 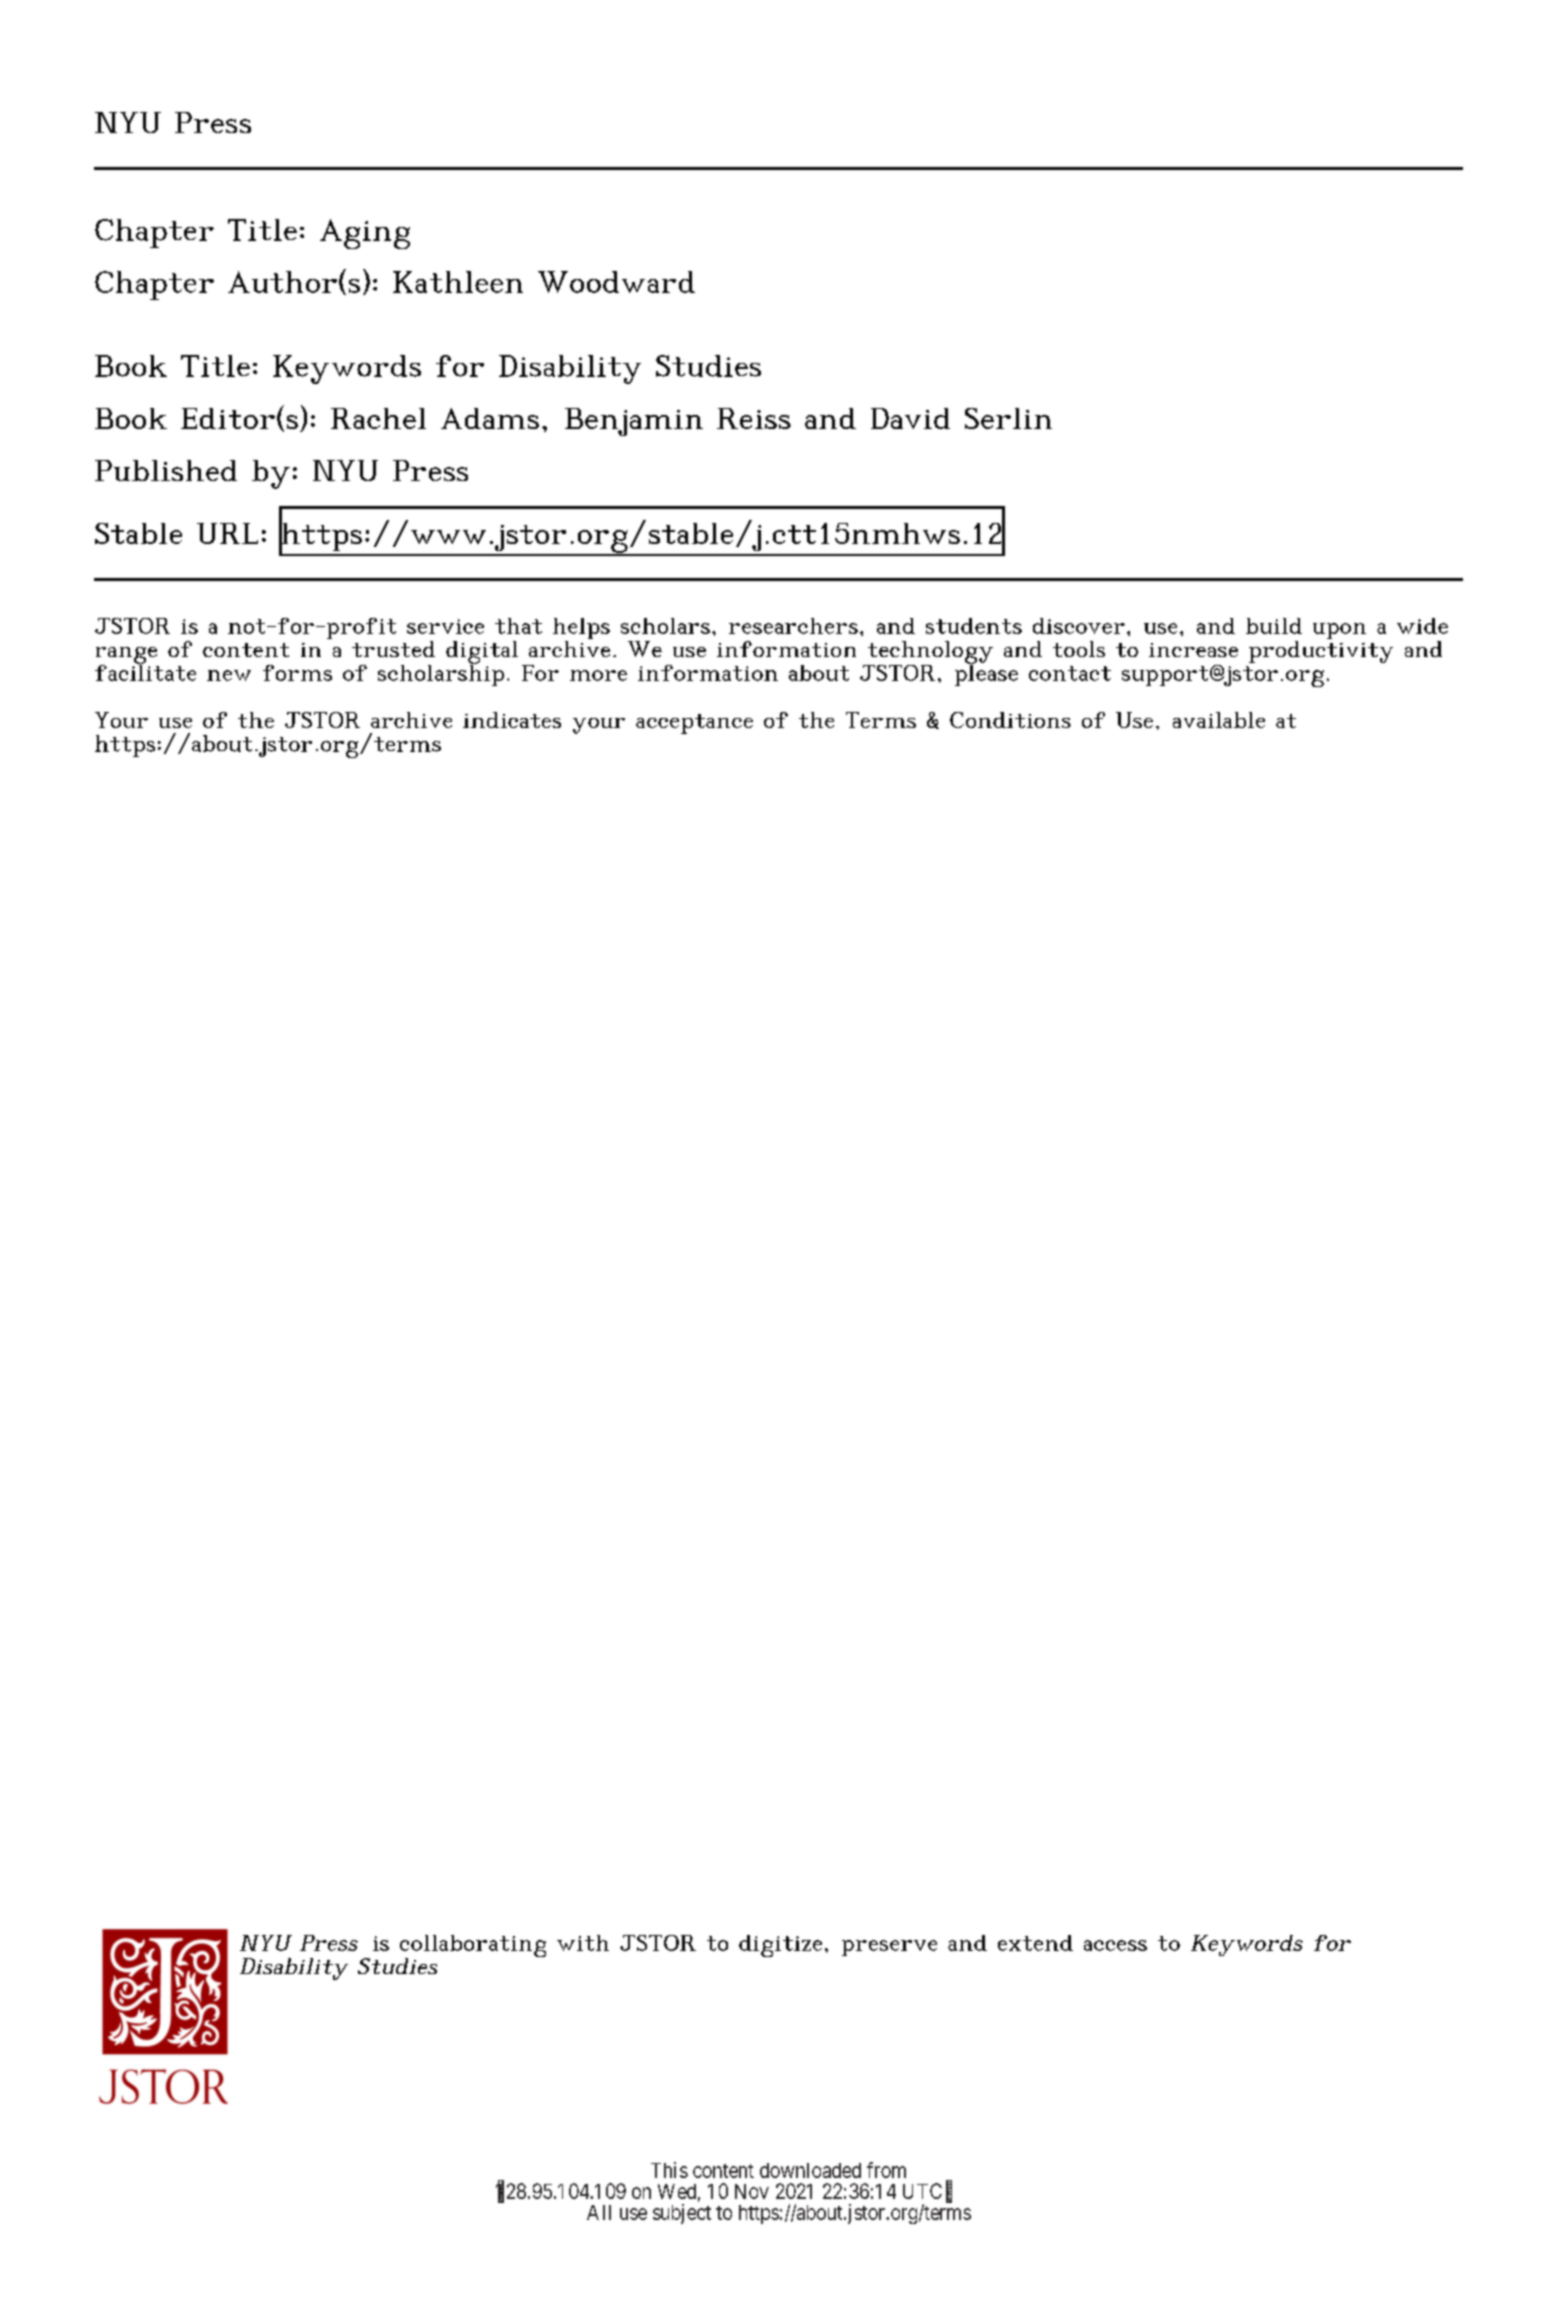 I want to click on indicates, so click(x=512, y=720).
